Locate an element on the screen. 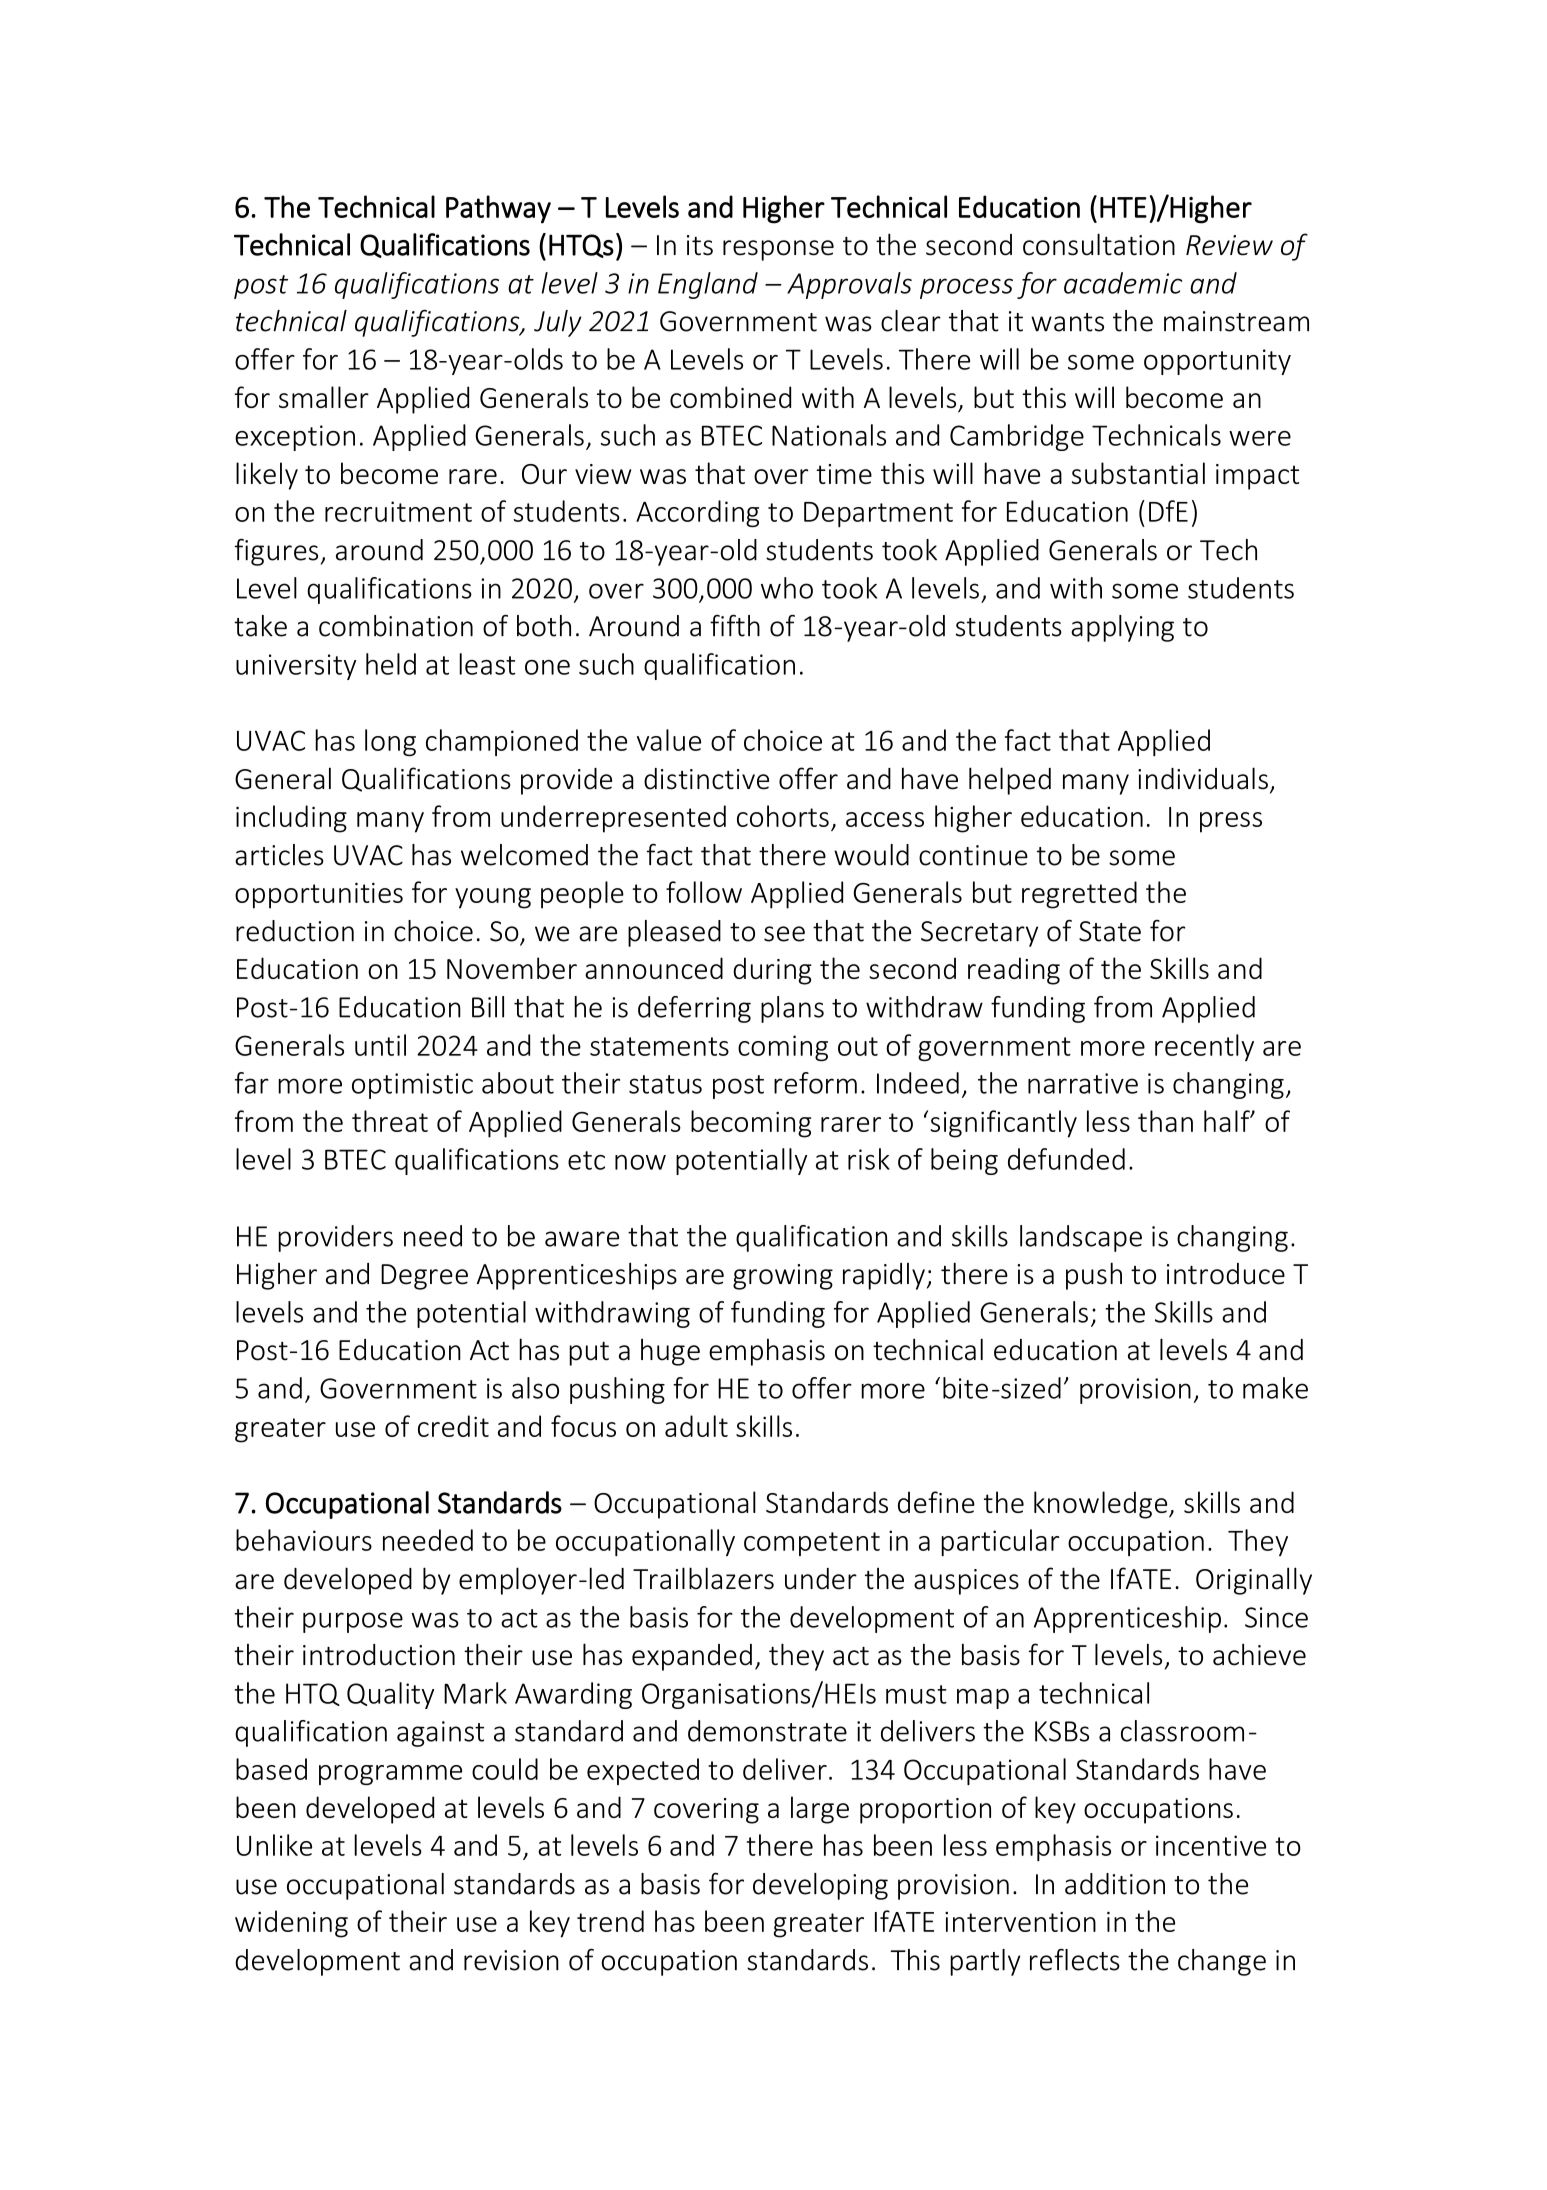 This screenshot has width=1547, height=2190. Pathway is located at coordinates (498, 209).
